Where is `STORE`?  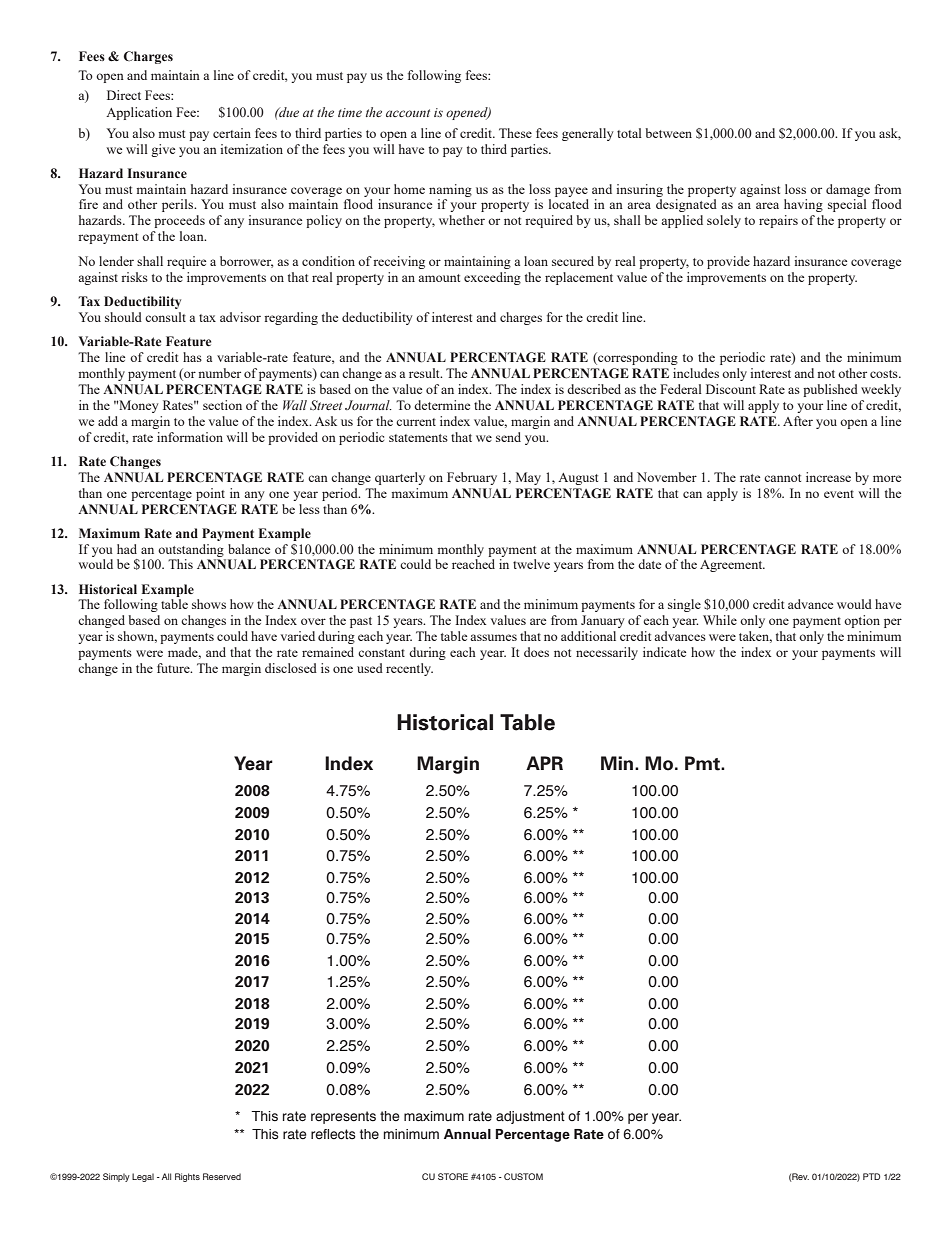
STORE is located at coordinates (453, 1176).
